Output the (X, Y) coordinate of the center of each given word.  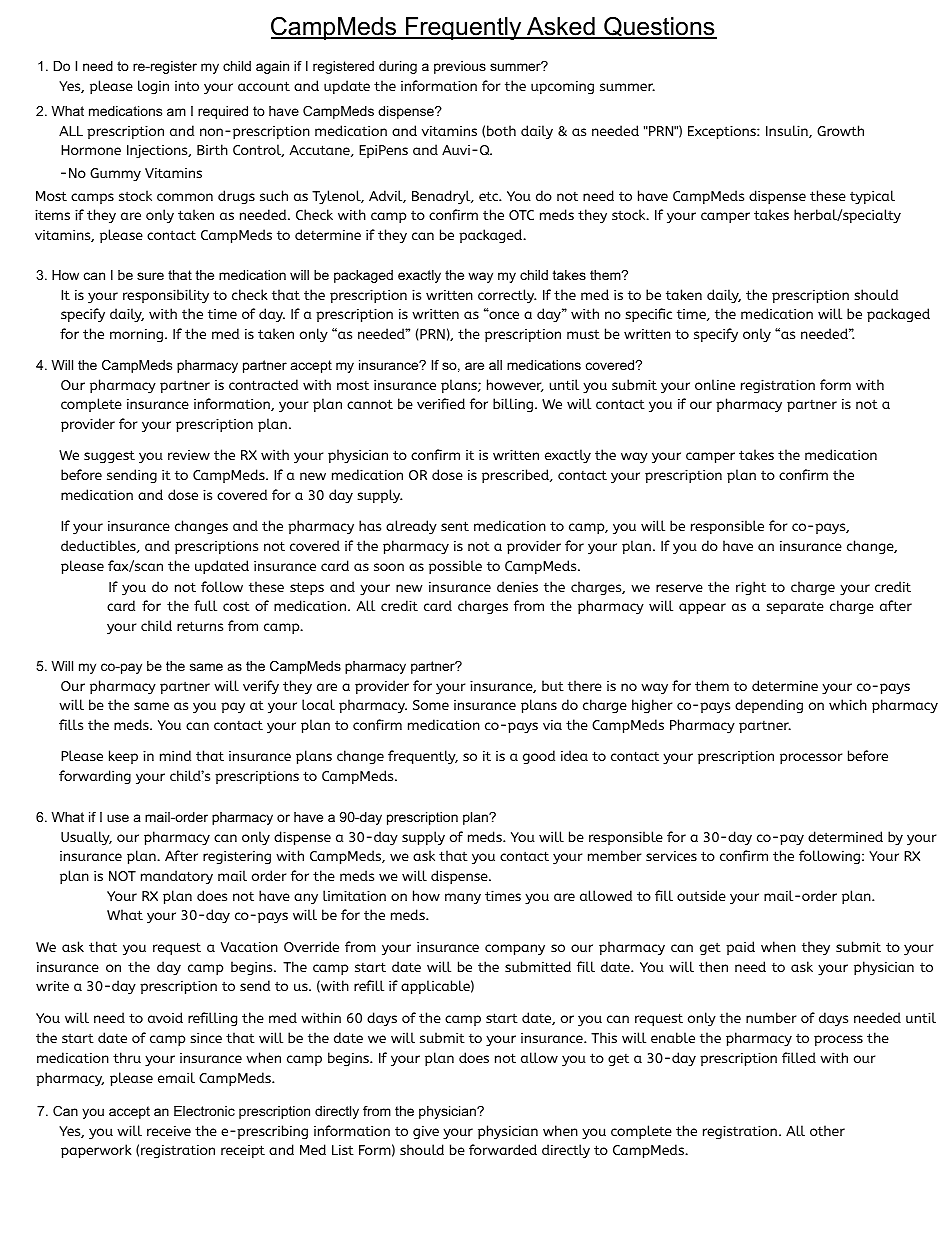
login (153, 87)
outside (701, 895)
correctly (507, 296)
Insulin (788, 131)
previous (460, 67)
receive (169, 1130)
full (205, 605)
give (426, 1132)
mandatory (177, 877)
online (715, 384)
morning (136, 335)
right (751, 588)
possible (455, 567)
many (463, 899)
